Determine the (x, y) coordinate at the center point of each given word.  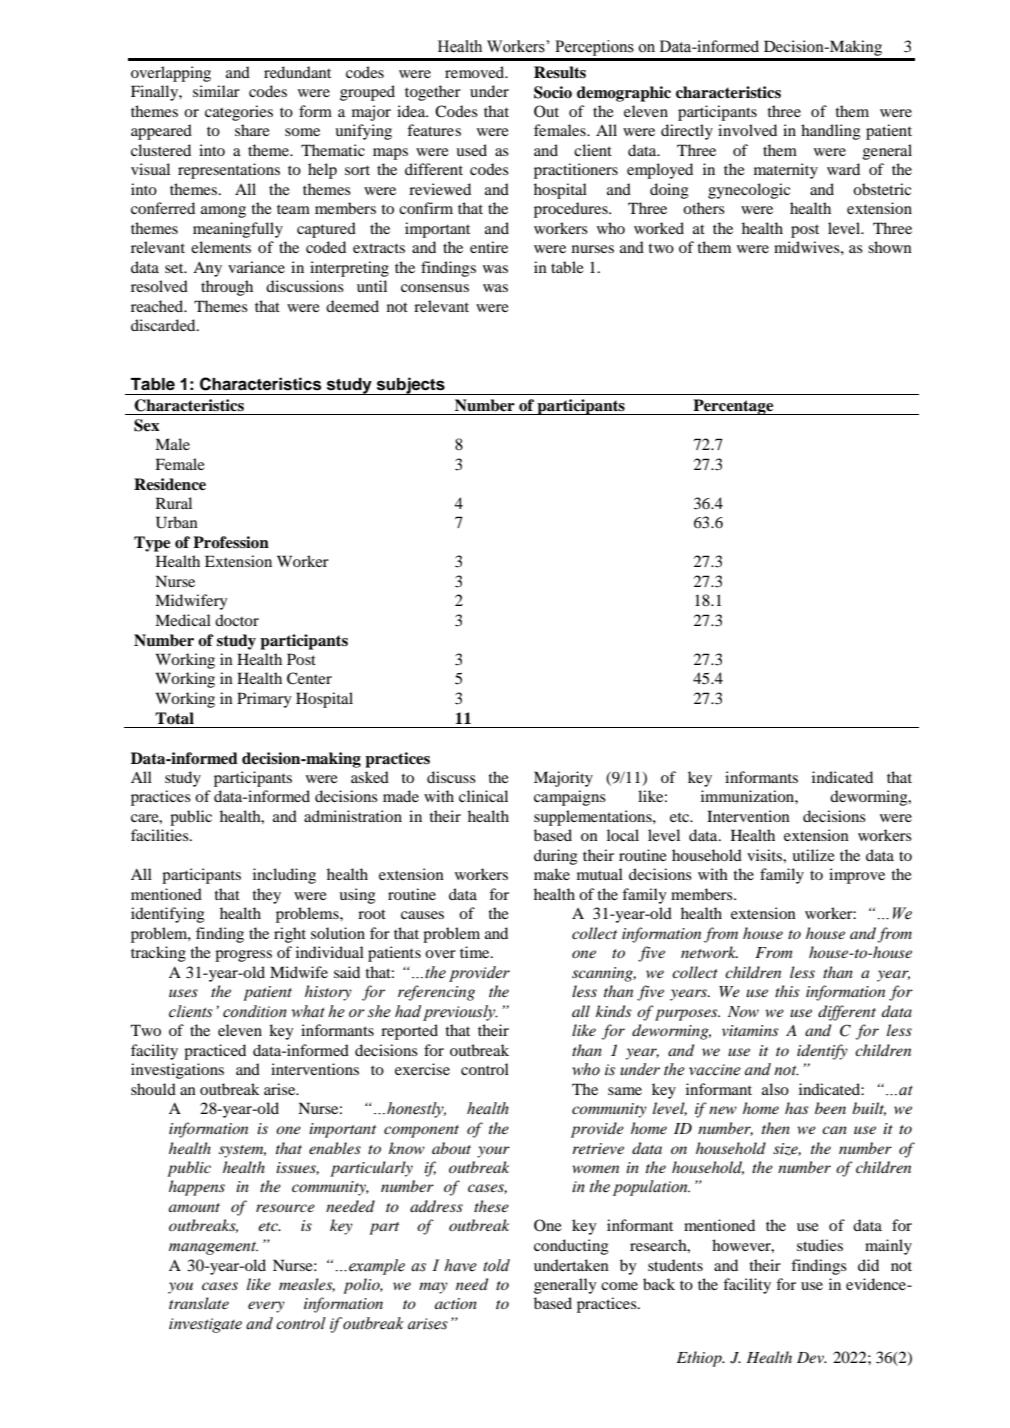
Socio (553, 92)
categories (239, 113)
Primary (264, 700)
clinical (483, 796)
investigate (205, 1325)
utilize (813, 855)
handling (830, 132)
